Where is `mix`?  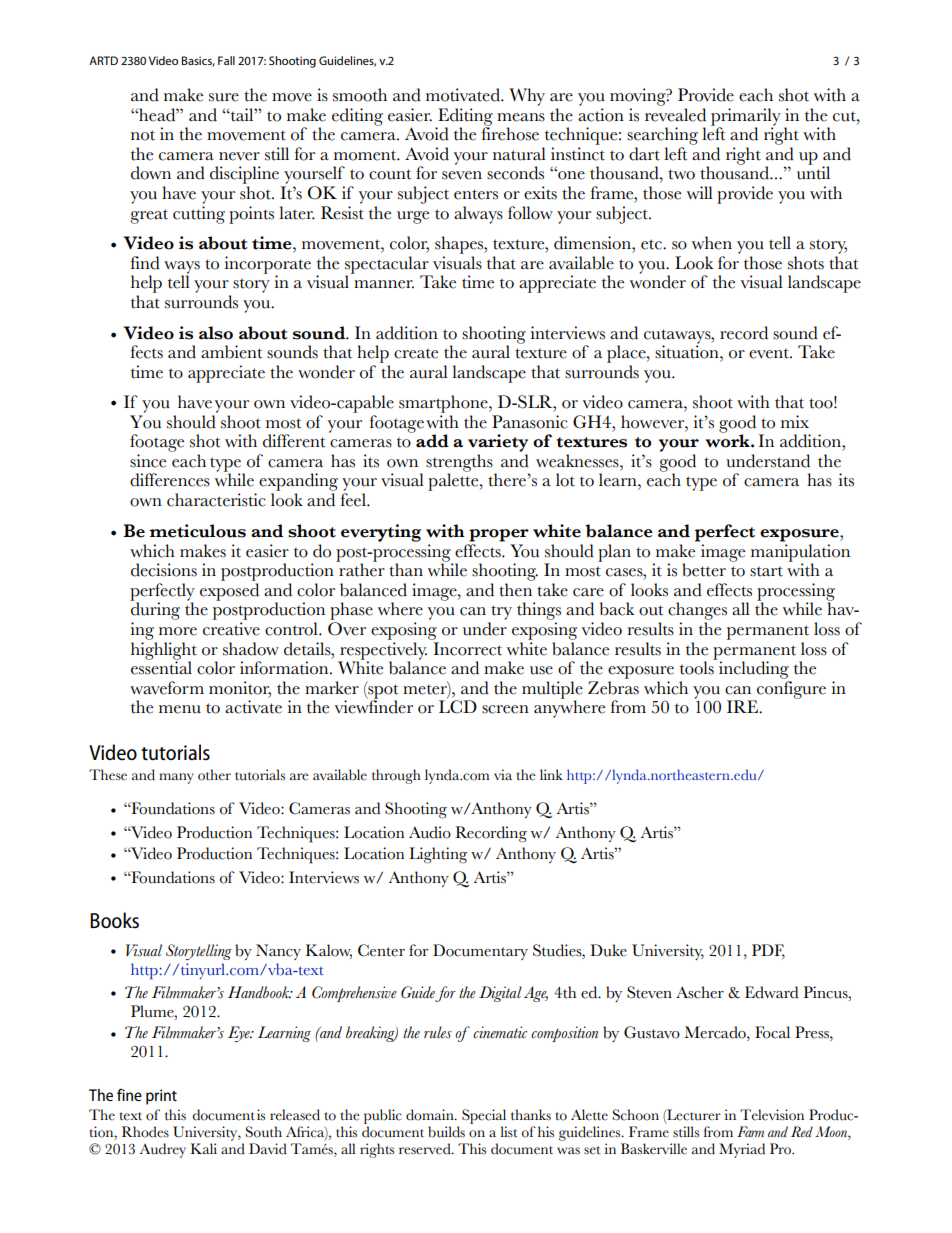
mix is located at coordinates (795, 421).
